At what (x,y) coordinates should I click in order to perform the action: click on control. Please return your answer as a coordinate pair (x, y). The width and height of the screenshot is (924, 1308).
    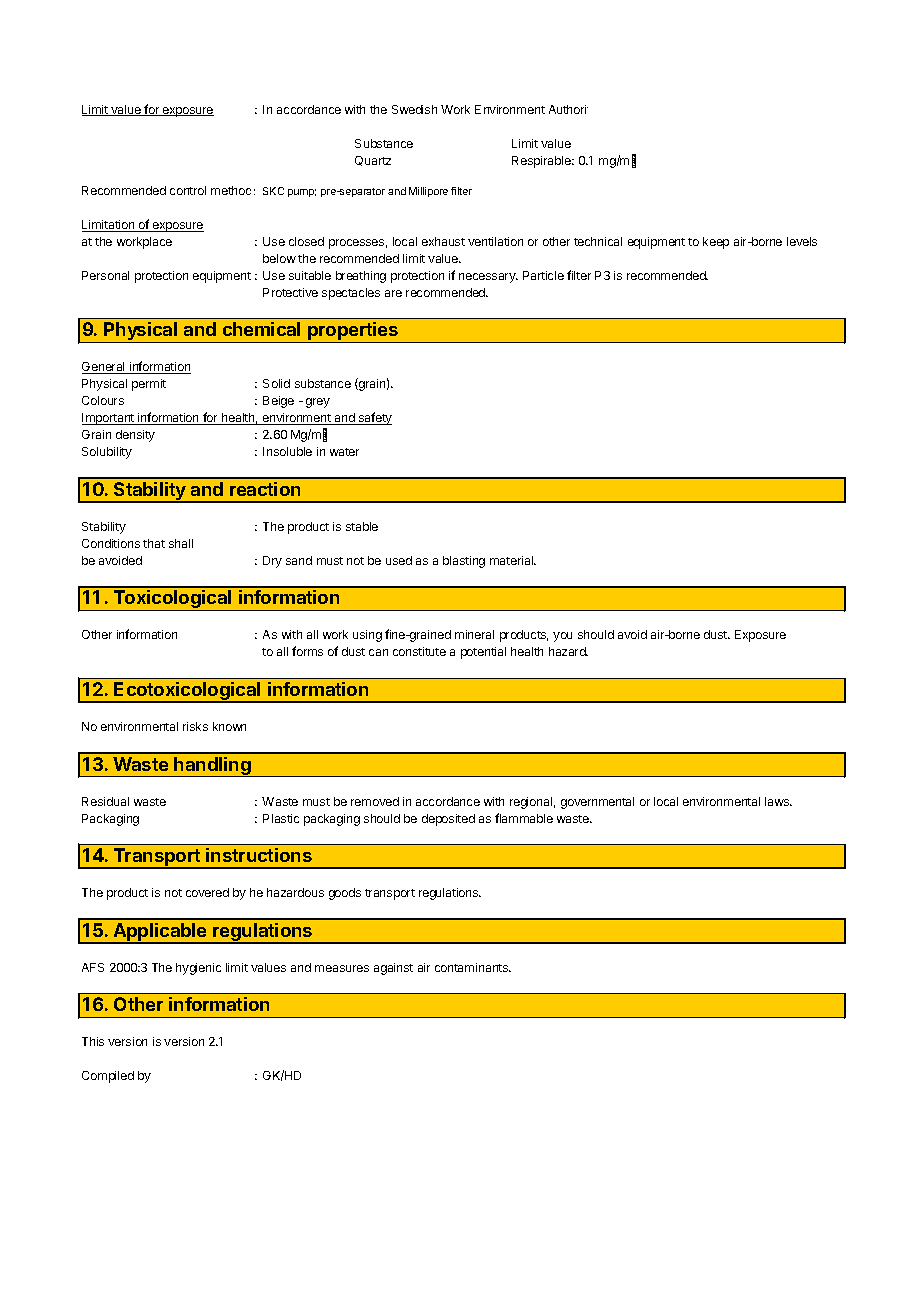
    Looking at the image, I should click on (188, 190).
